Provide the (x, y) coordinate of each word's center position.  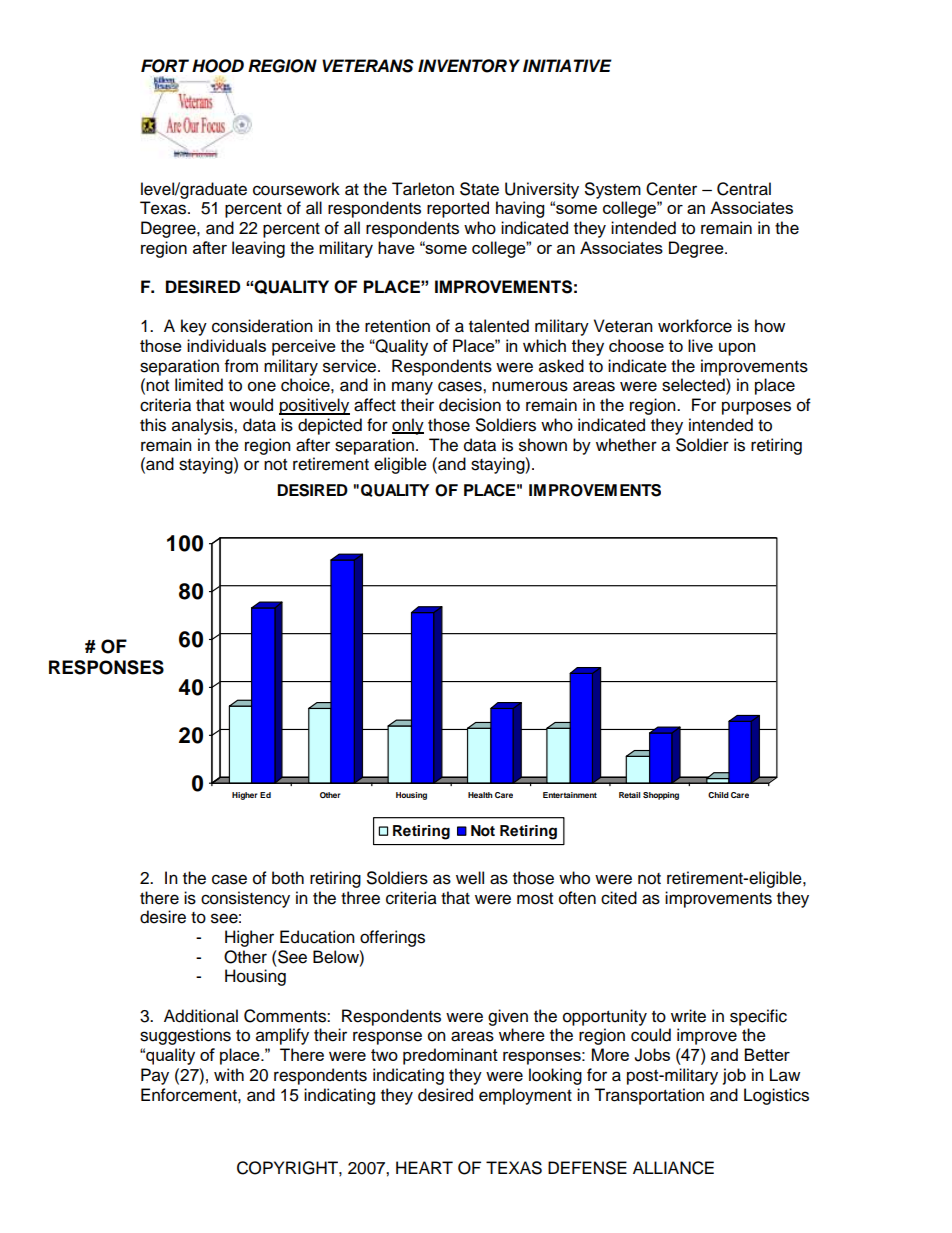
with (229, 1074)
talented (499, 326)
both (288, 878)
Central (744, 189)
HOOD (218, 66)
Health (480, 795)
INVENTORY (469, 66)
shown (543, 445)
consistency (245, 899)
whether (626, 445)
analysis (203, 426)
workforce (695, 326)
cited (619, 898)
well (470, 878)
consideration (262, 326)
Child (718, 795)
